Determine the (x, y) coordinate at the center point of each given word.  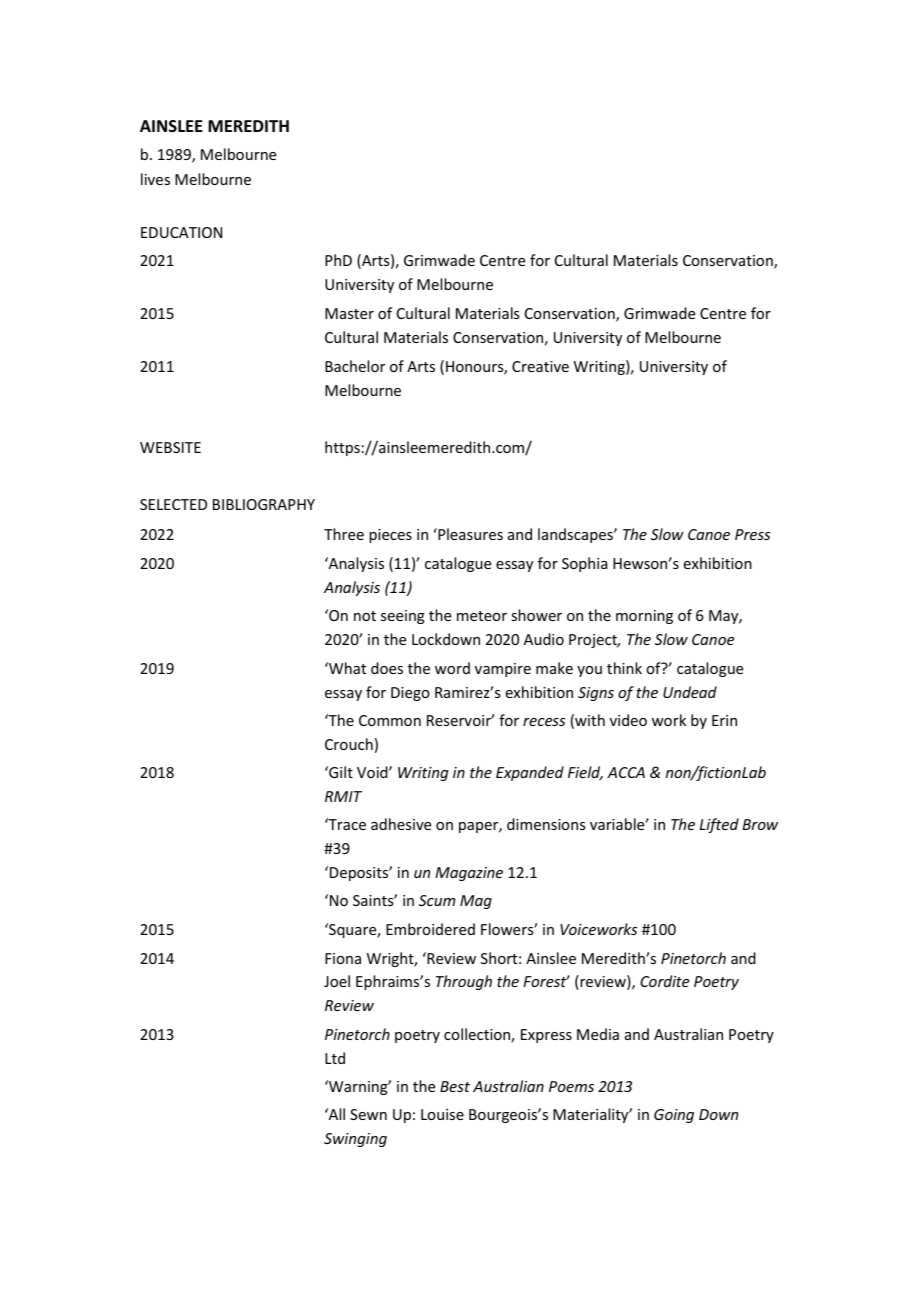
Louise (442, 1114)
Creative (540, 366)
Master (349, 313)
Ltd (335, 1058)
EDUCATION (181, 232)
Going (674, 1116)
